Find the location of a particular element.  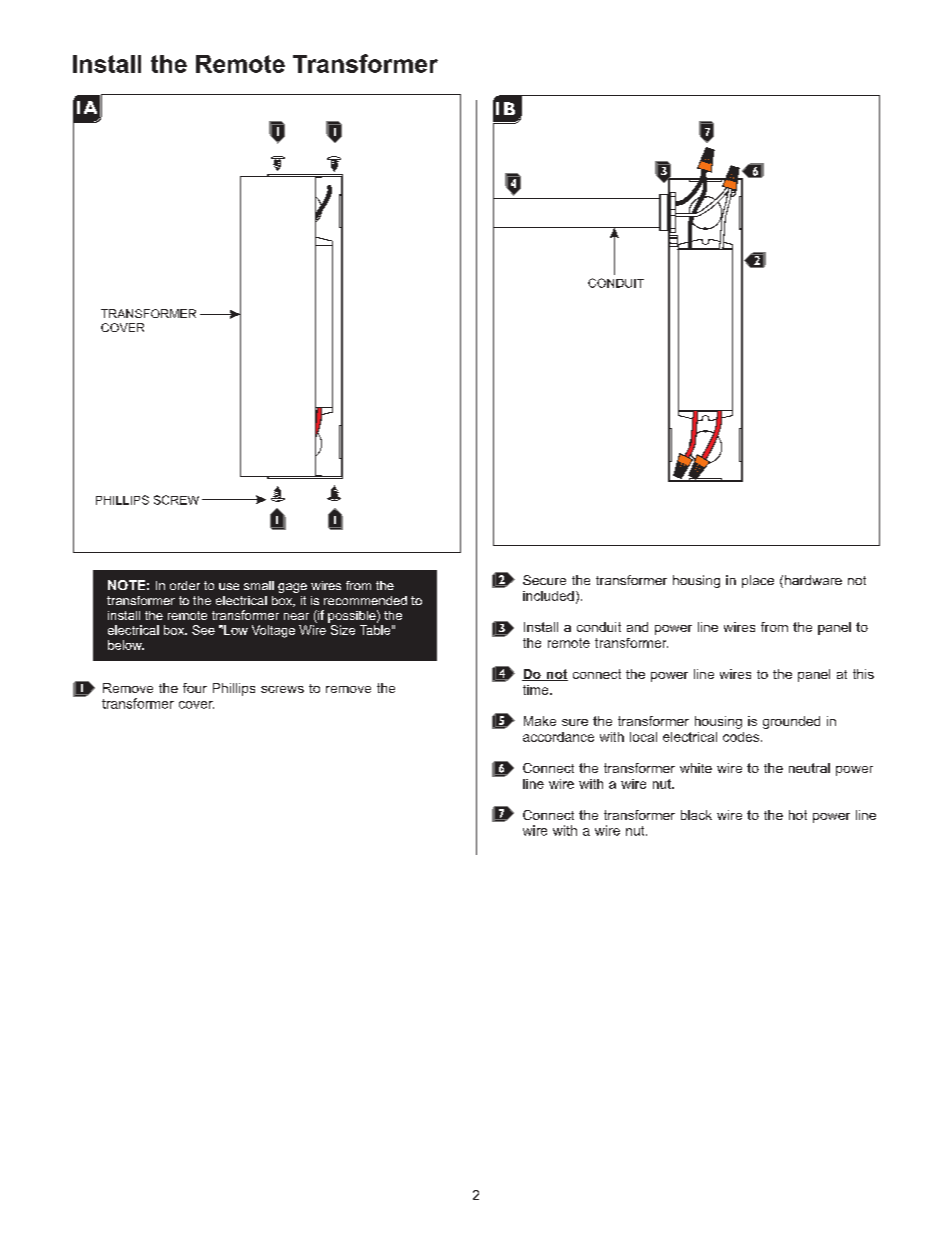

four is located at coordinates (195, 688).
